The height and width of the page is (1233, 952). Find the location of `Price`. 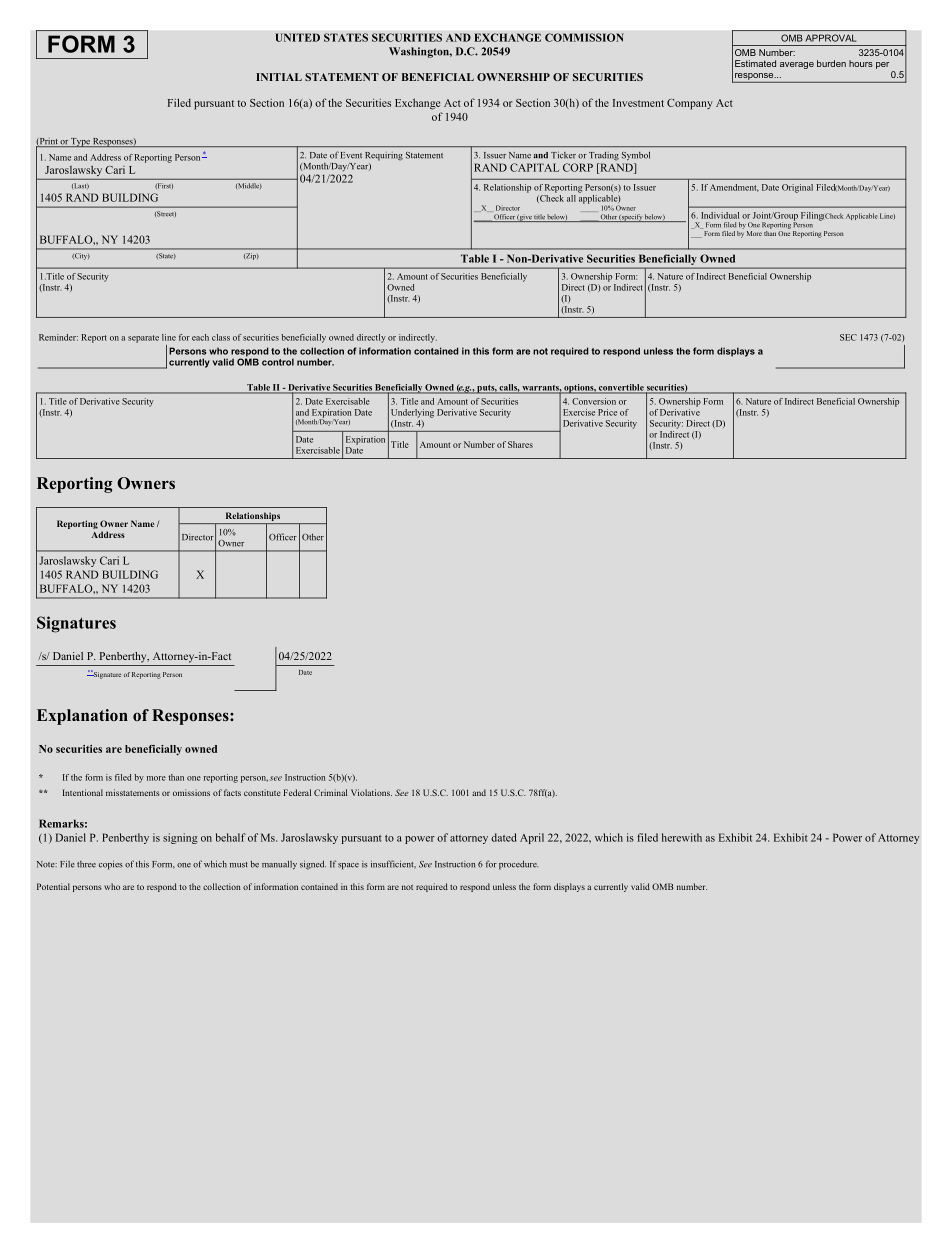

Price is located at coordinates (607, 412).
